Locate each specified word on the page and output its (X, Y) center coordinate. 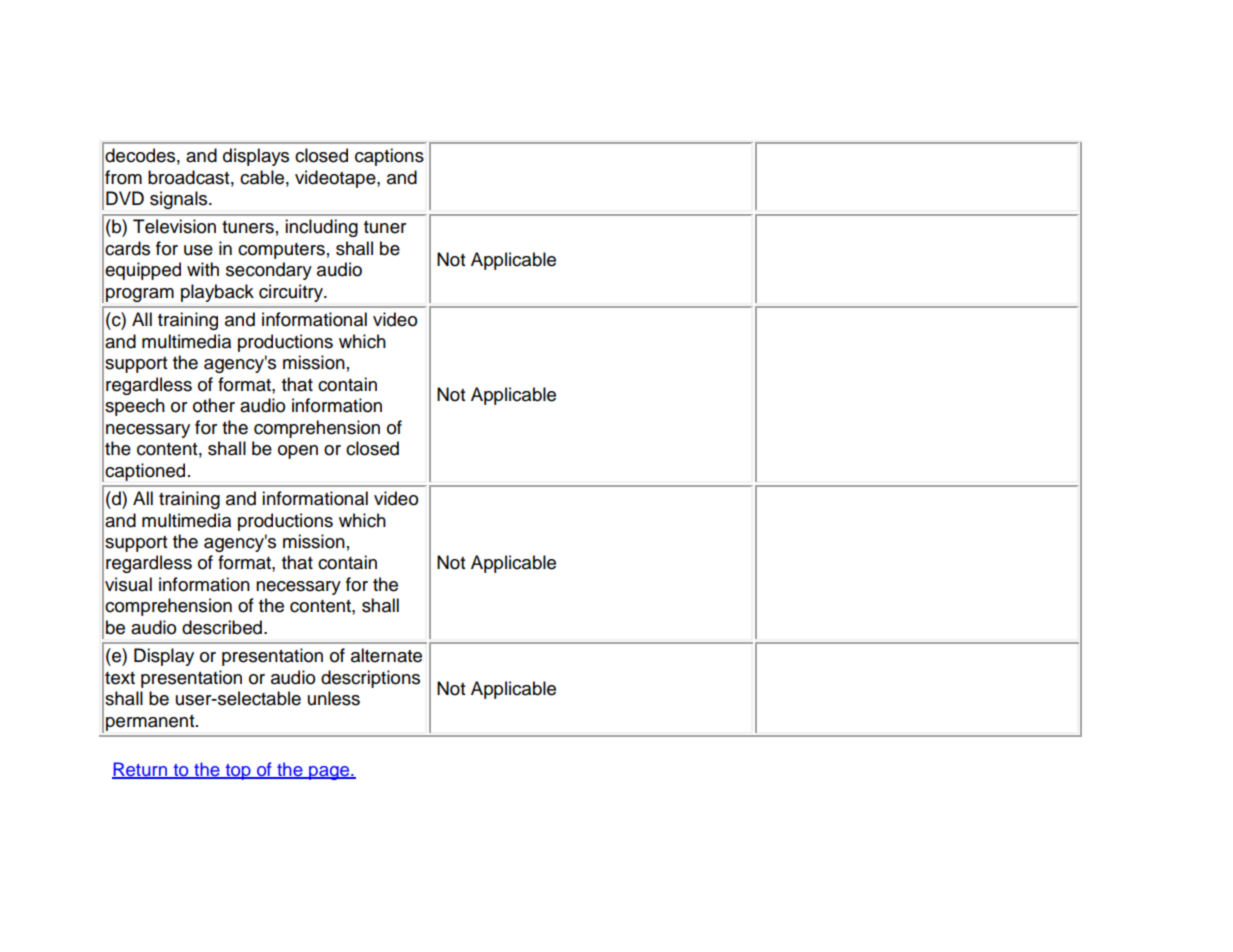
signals (180, 200)
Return (141, 770)
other (214, 405)
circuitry (292, 293)
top (238, 772)
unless (334, 698)
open (298, 452)
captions (389, 157)
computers (281, 251)
